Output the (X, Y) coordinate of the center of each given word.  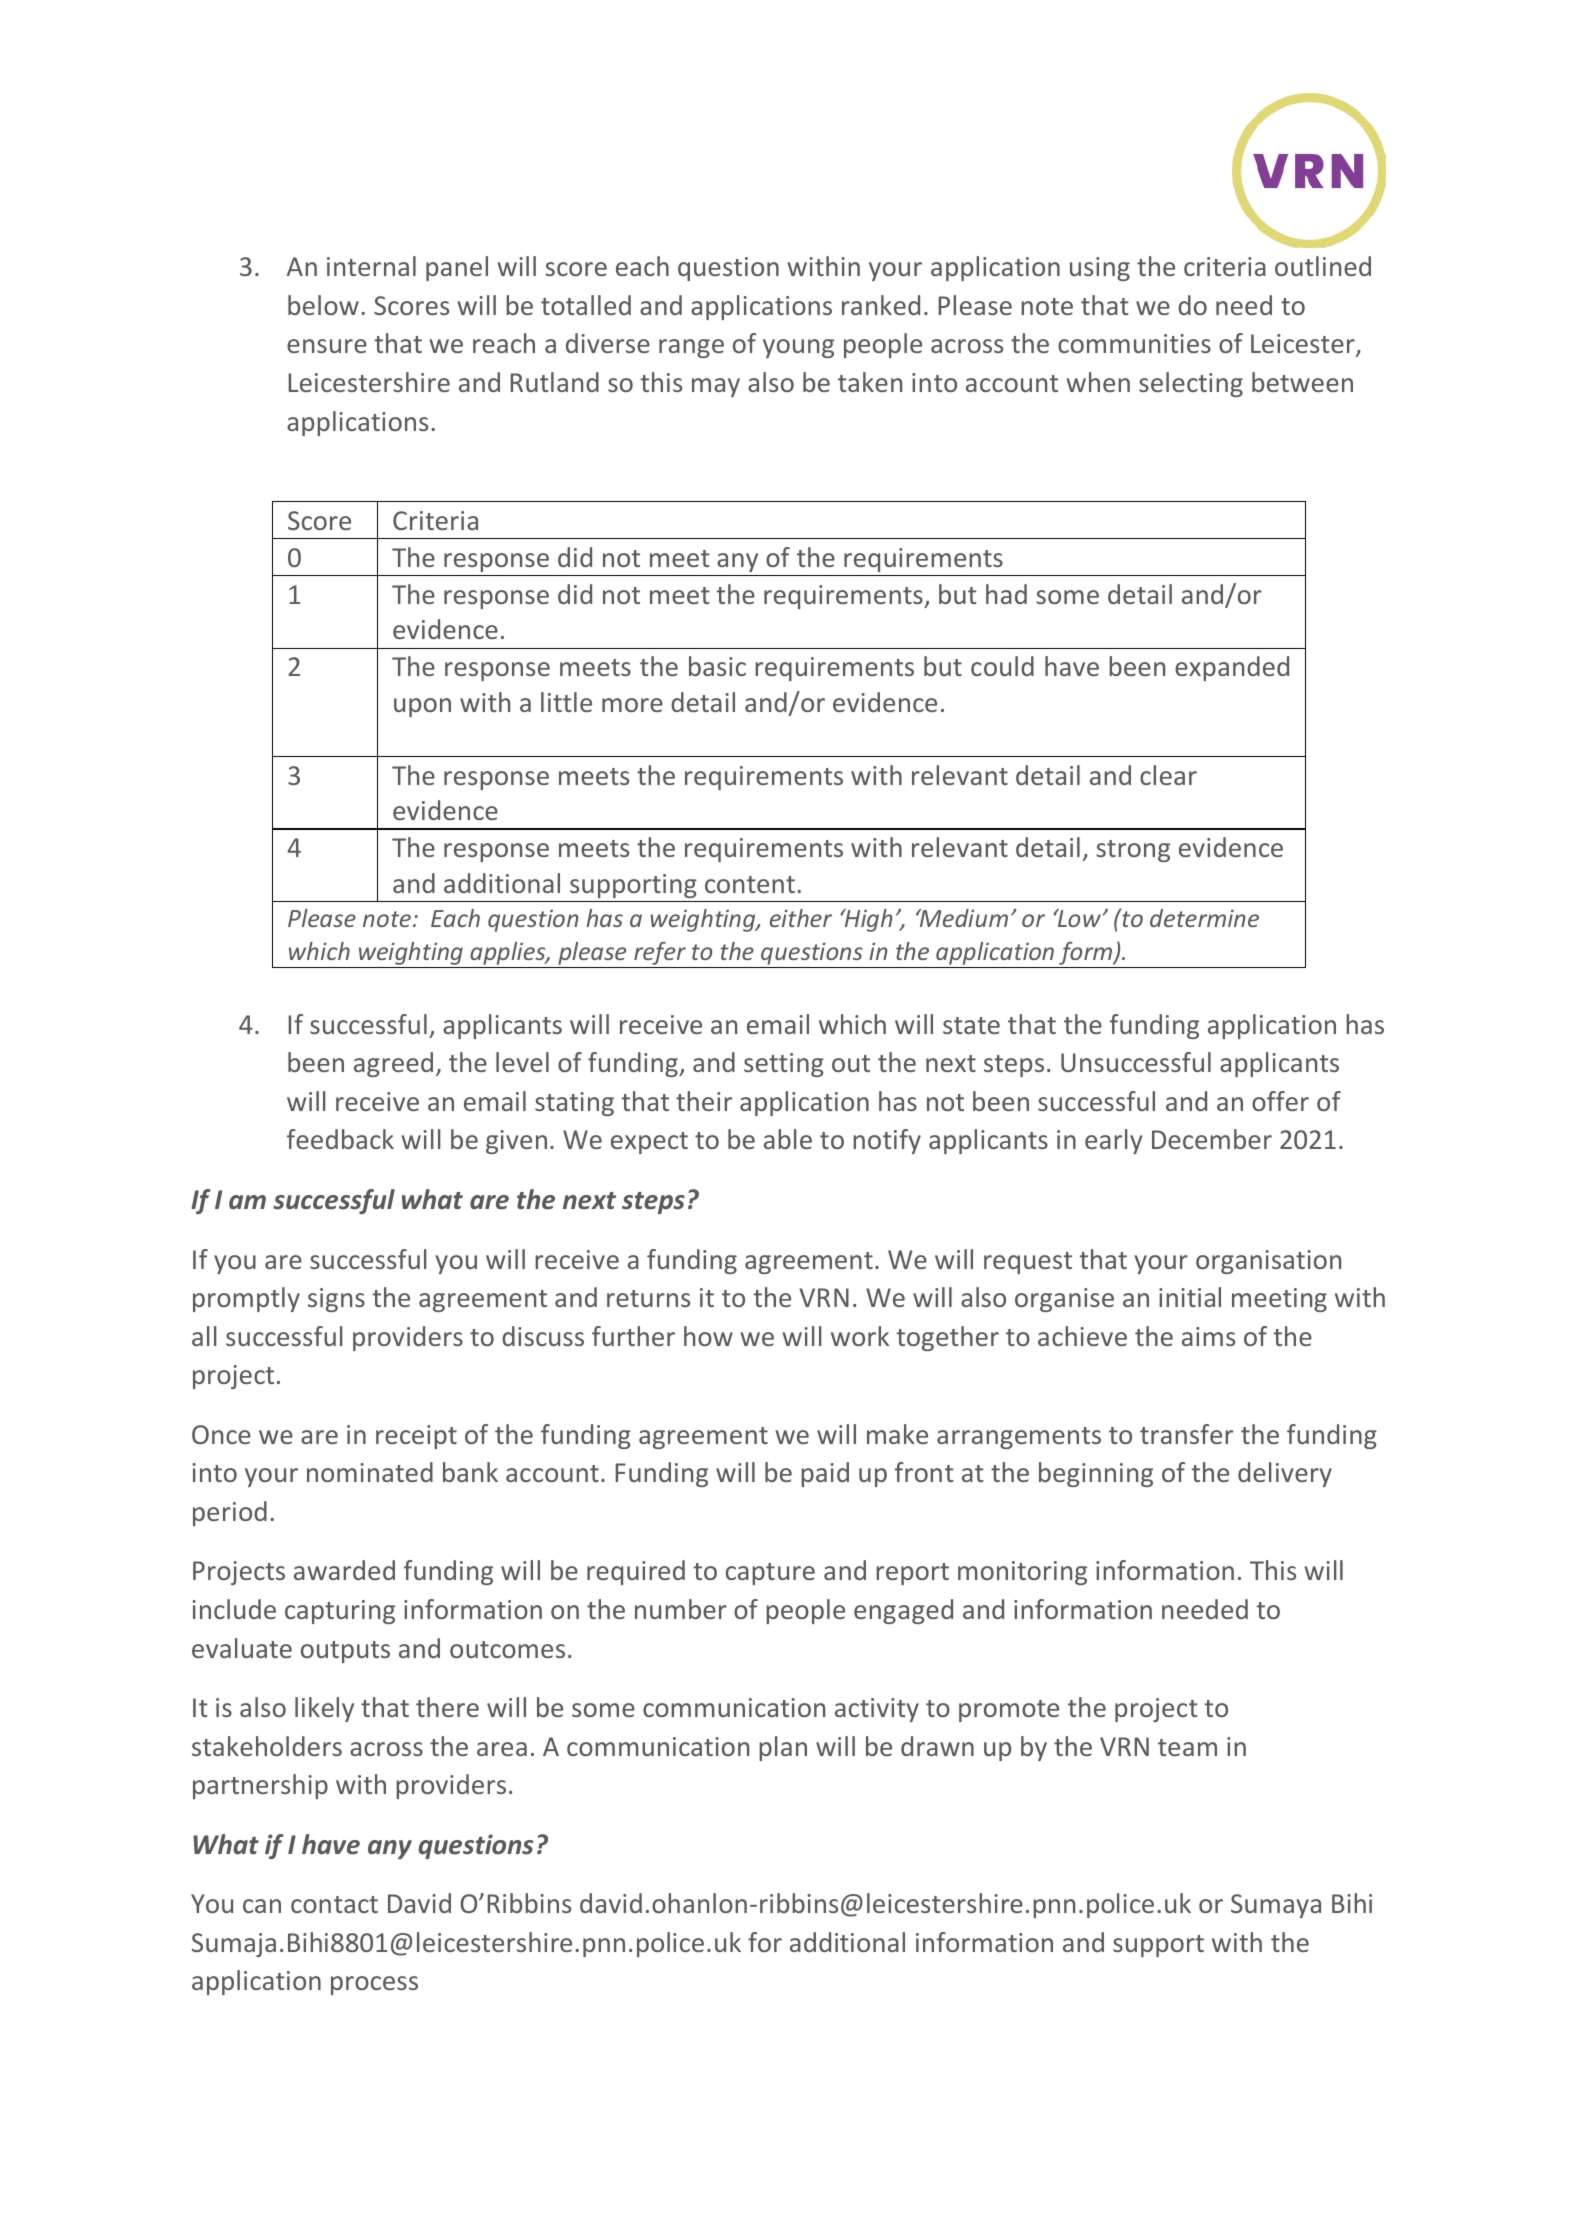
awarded (344, 1570)
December (1212, 1139)
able (788, 1139)
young (798, 348)
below (323, 305)
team (1187, 1747)
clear (1168, 775)
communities (1134, 343)
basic (717, 666)
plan (783, 1748)
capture (770, 1574)
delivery (1285, 1474)
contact (334, 1904)
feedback (340, 1139)
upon (422, 707)
